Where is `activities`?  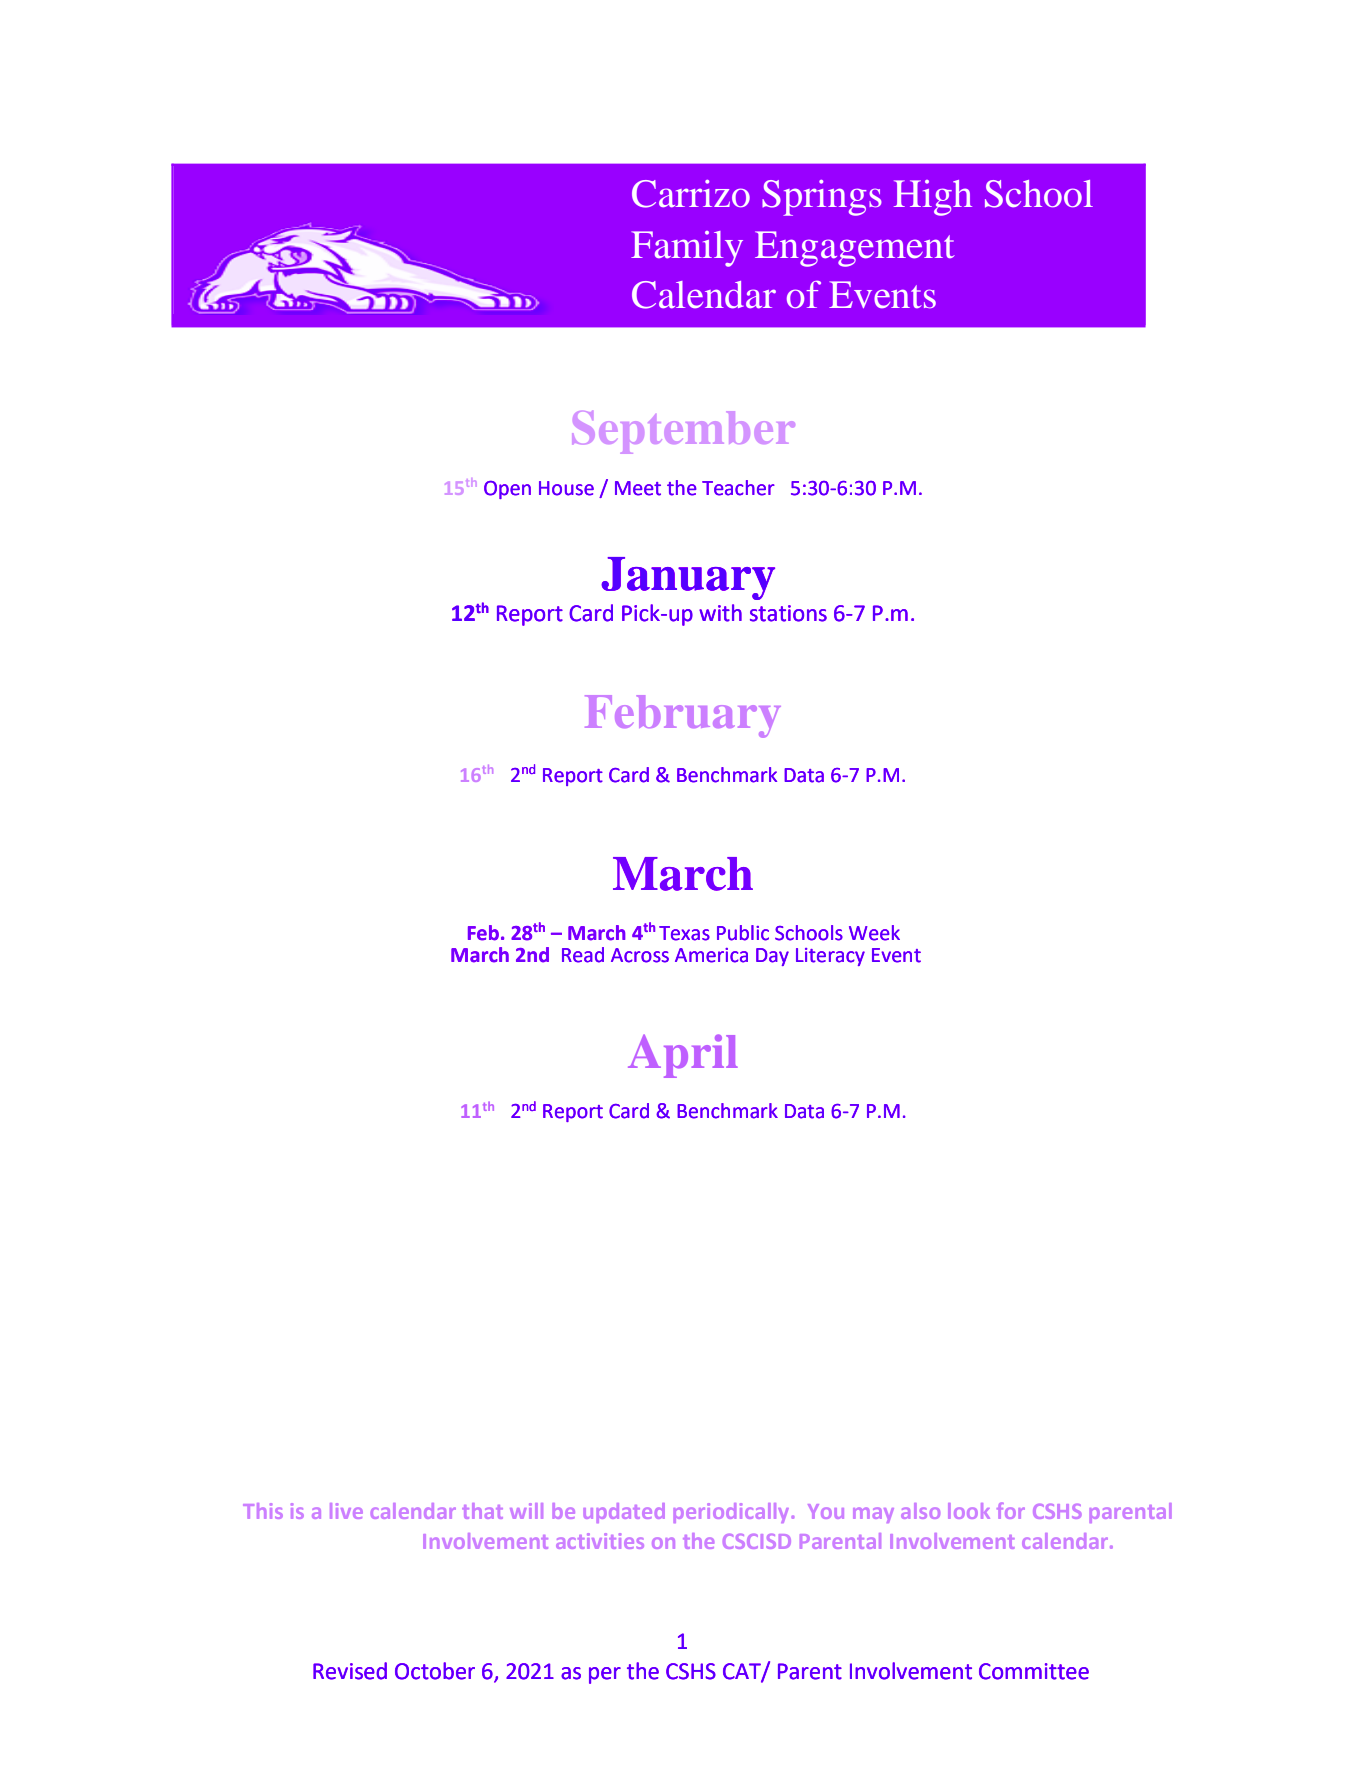
activities is located at coordinates (600, 1541).
